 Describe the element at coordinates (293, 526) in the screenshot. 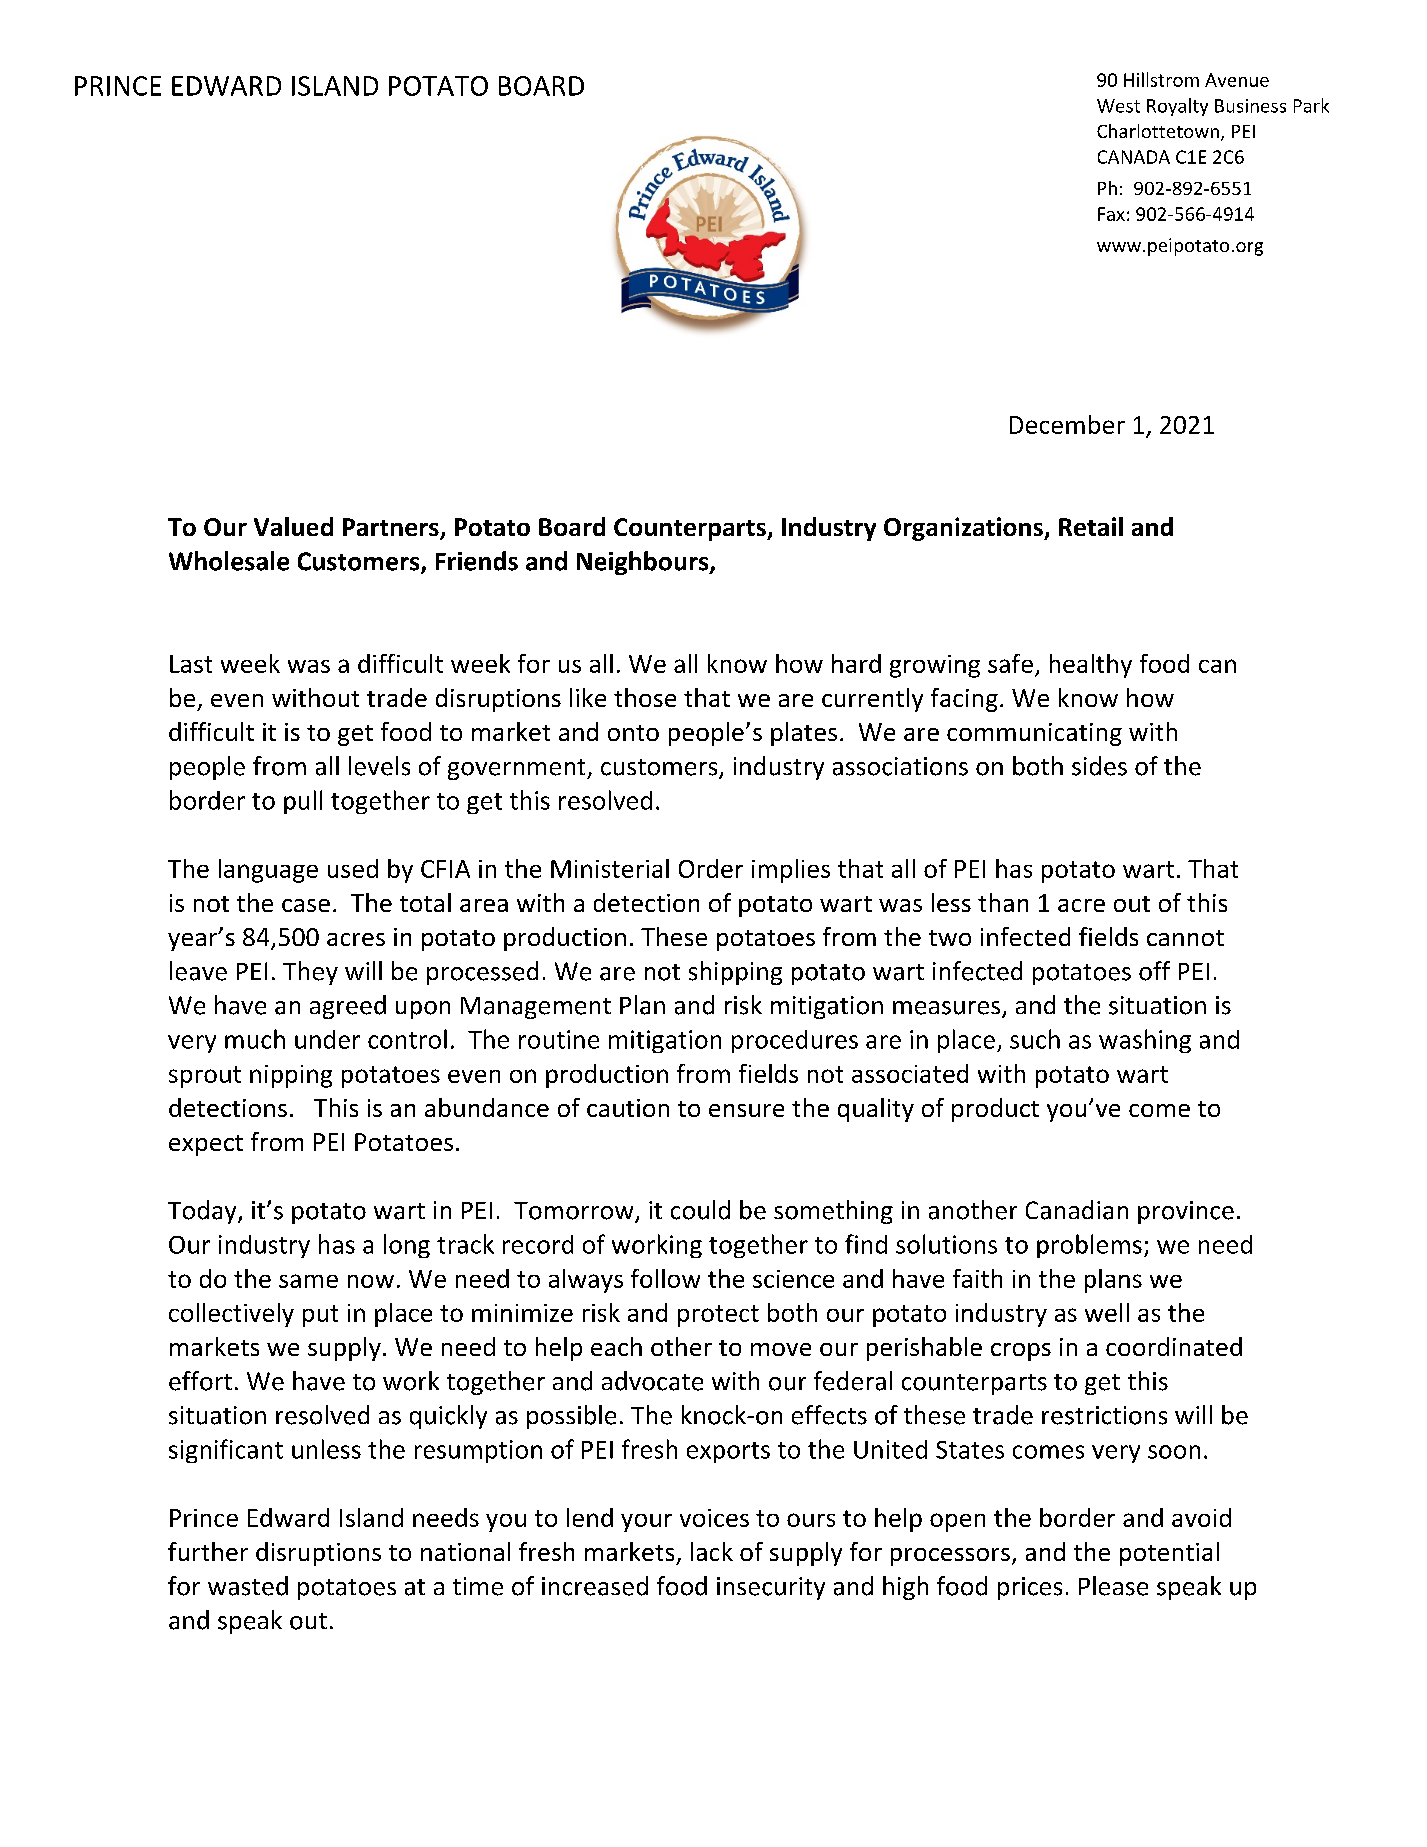

I see `Valued` at that location.
